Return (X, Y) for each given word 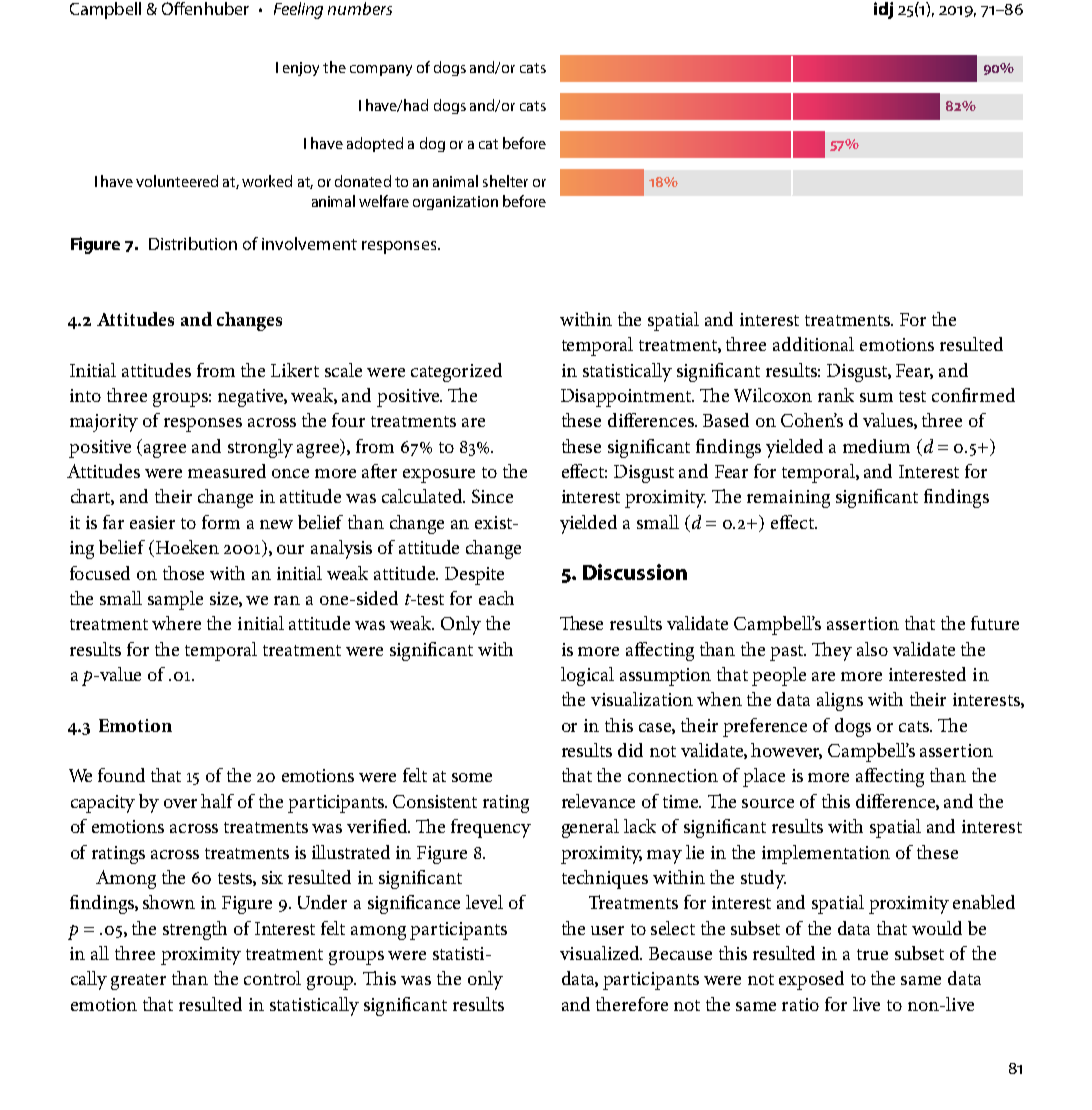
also (872, 649)
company (381, 70)
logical (587, 676)
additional (813, 344)
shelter (505, 181)
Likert (295, 370)
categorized (456, 372)
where (176, 623)
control (272, 978)
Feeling (298, 10)
